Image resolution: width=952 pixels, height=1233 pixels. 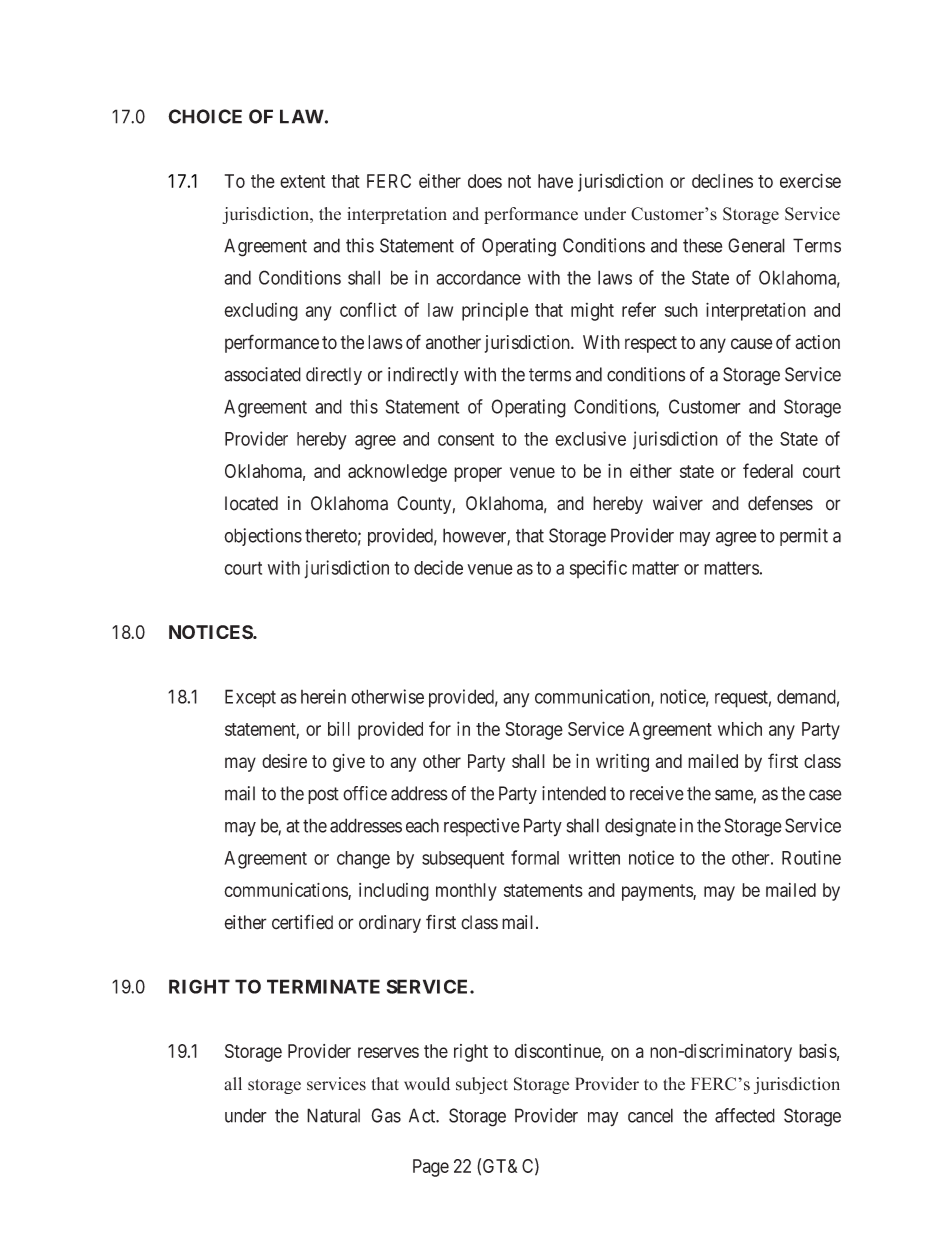 What do you see at coordinates (302, 922) in the screenshot?
I see `certified` at bounding box center [302, 922].
